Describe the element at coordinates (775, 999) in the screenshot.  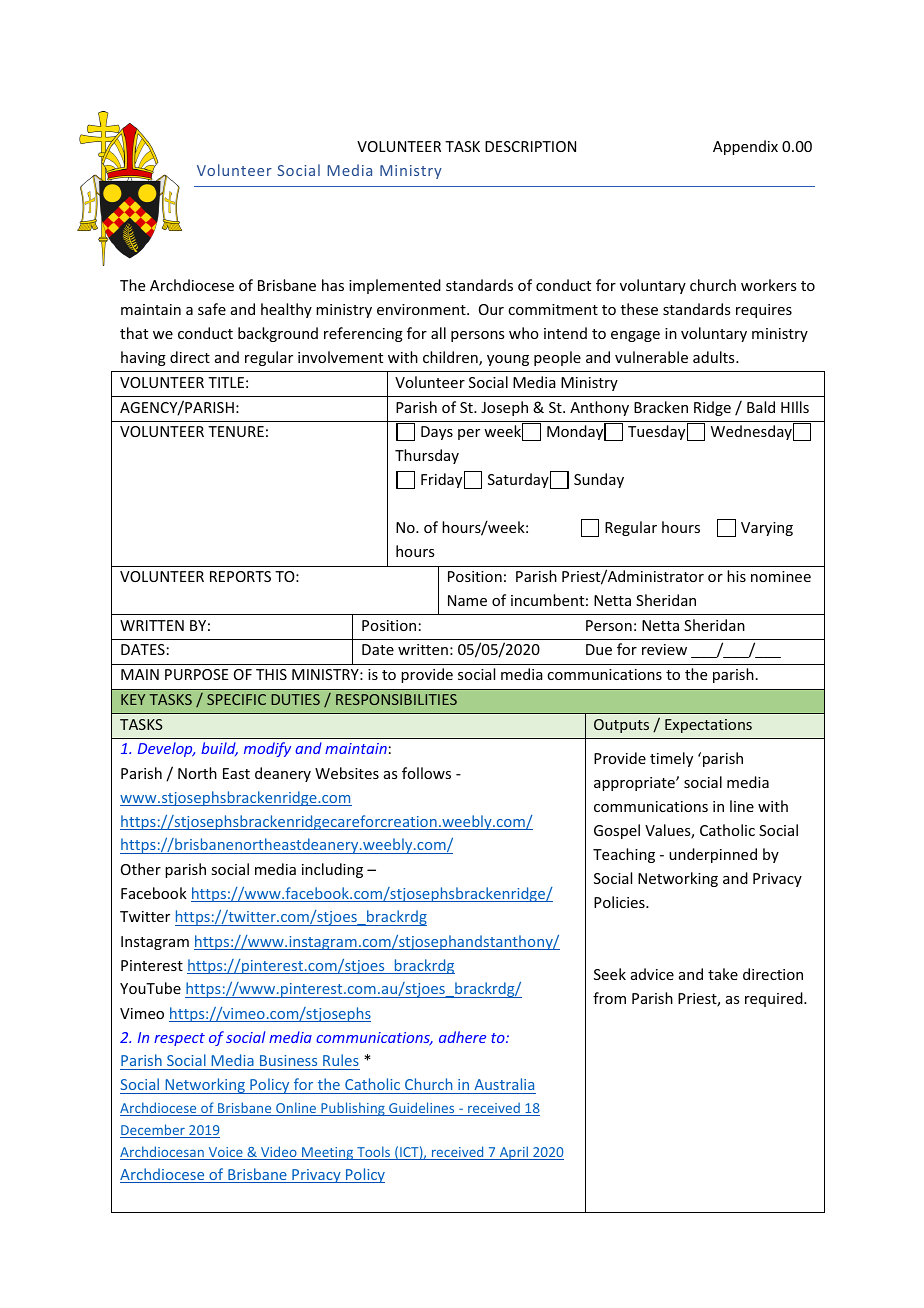
I see `required` at that location.
